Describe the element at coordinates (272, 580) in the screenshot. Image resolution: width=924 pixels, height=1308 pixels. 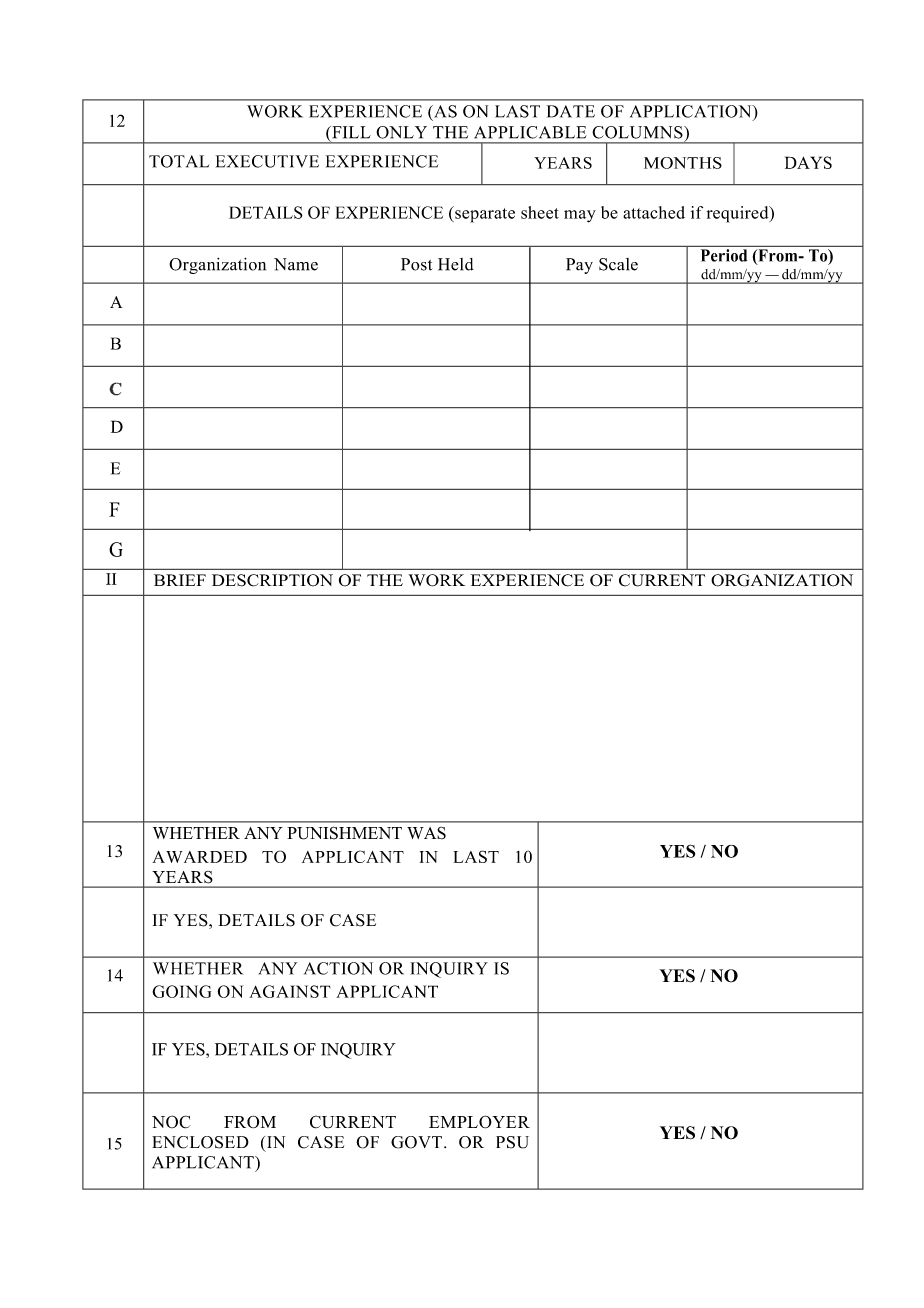
I see `DESCRIPTION` at that location.
